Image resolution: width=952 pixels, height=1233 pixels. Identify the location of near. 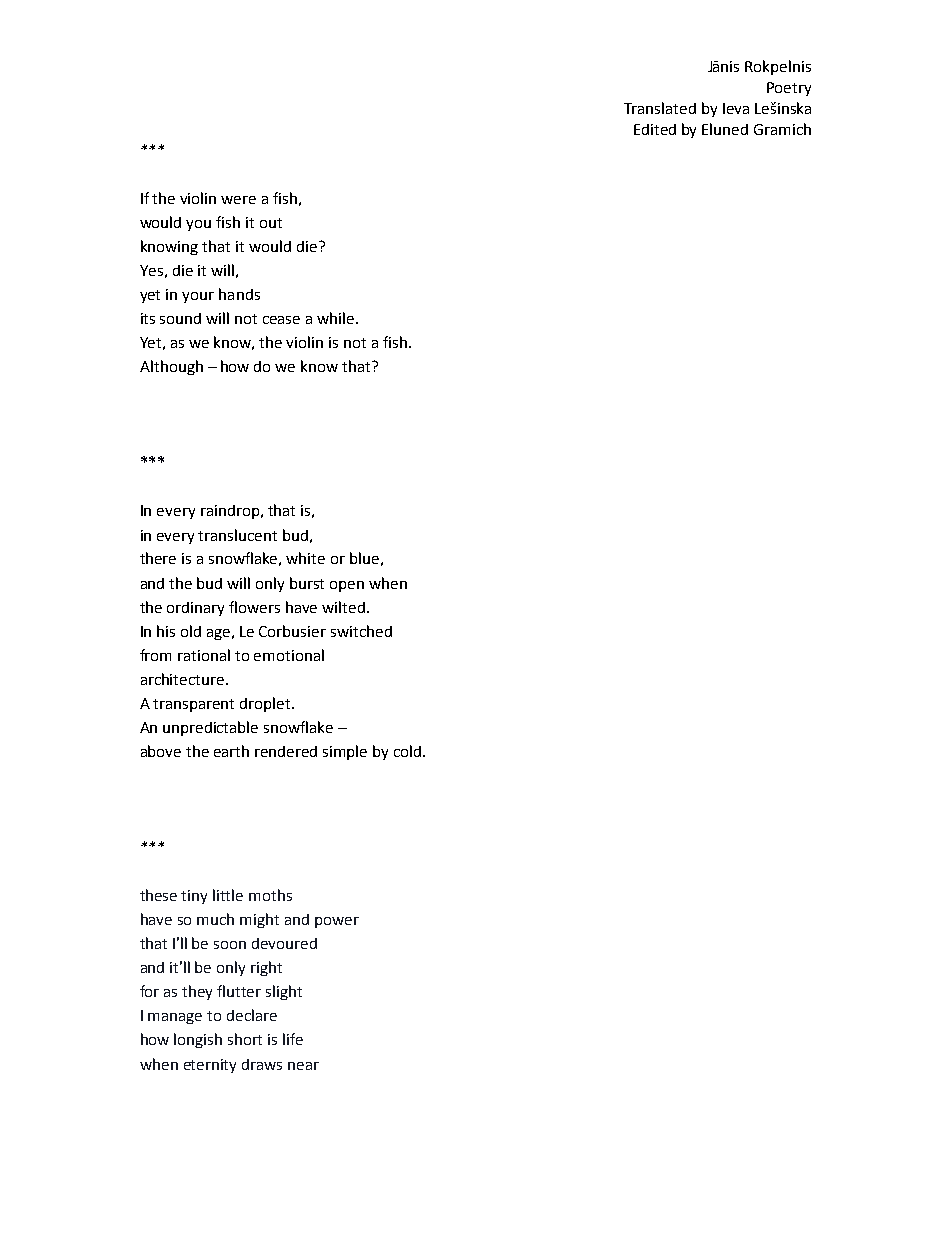
(303, 1066).
